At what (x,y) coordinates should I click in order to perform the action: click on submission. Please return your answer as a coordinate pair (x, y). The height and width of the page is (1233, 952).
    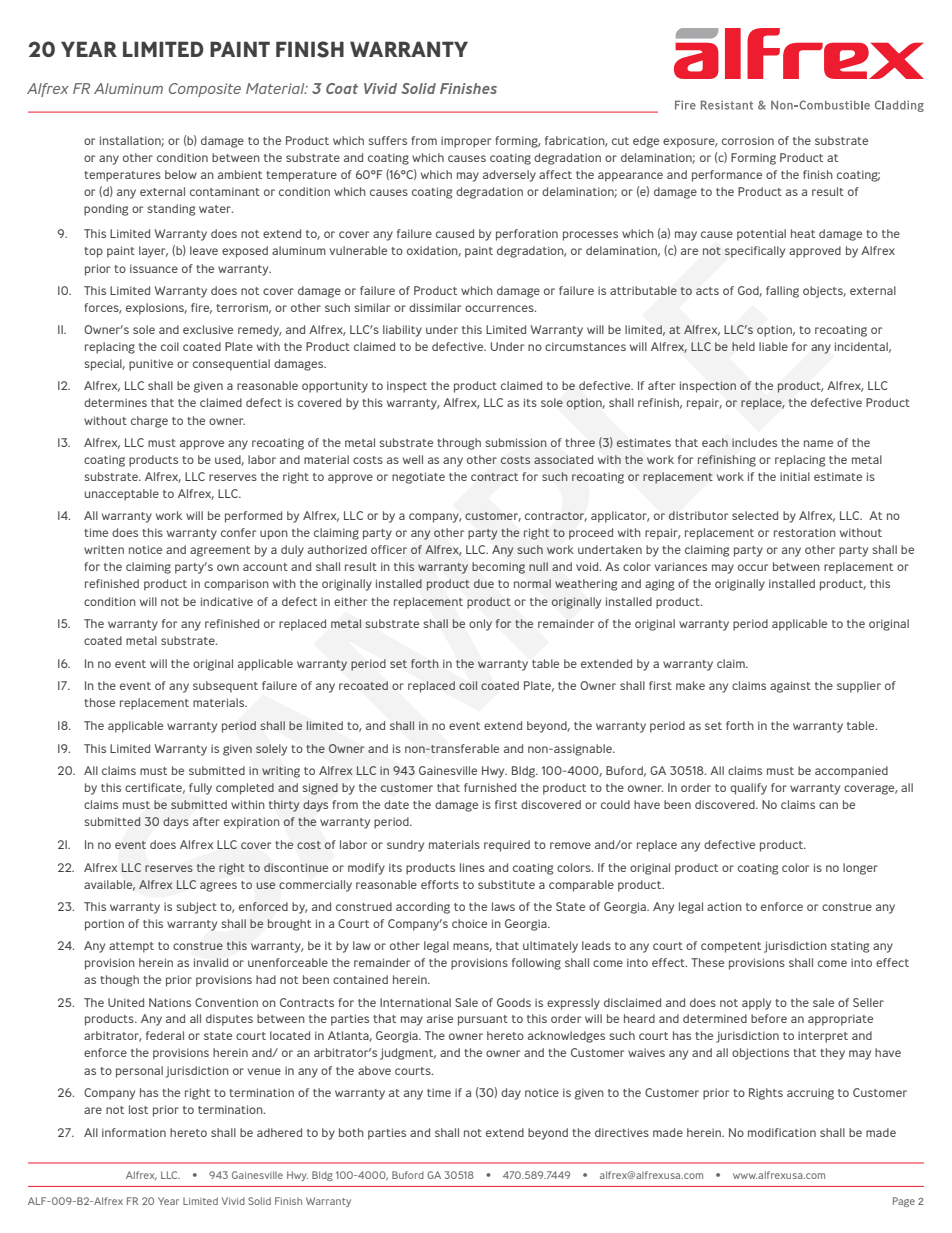
    Looking at the image, I should click on (516, 442).
